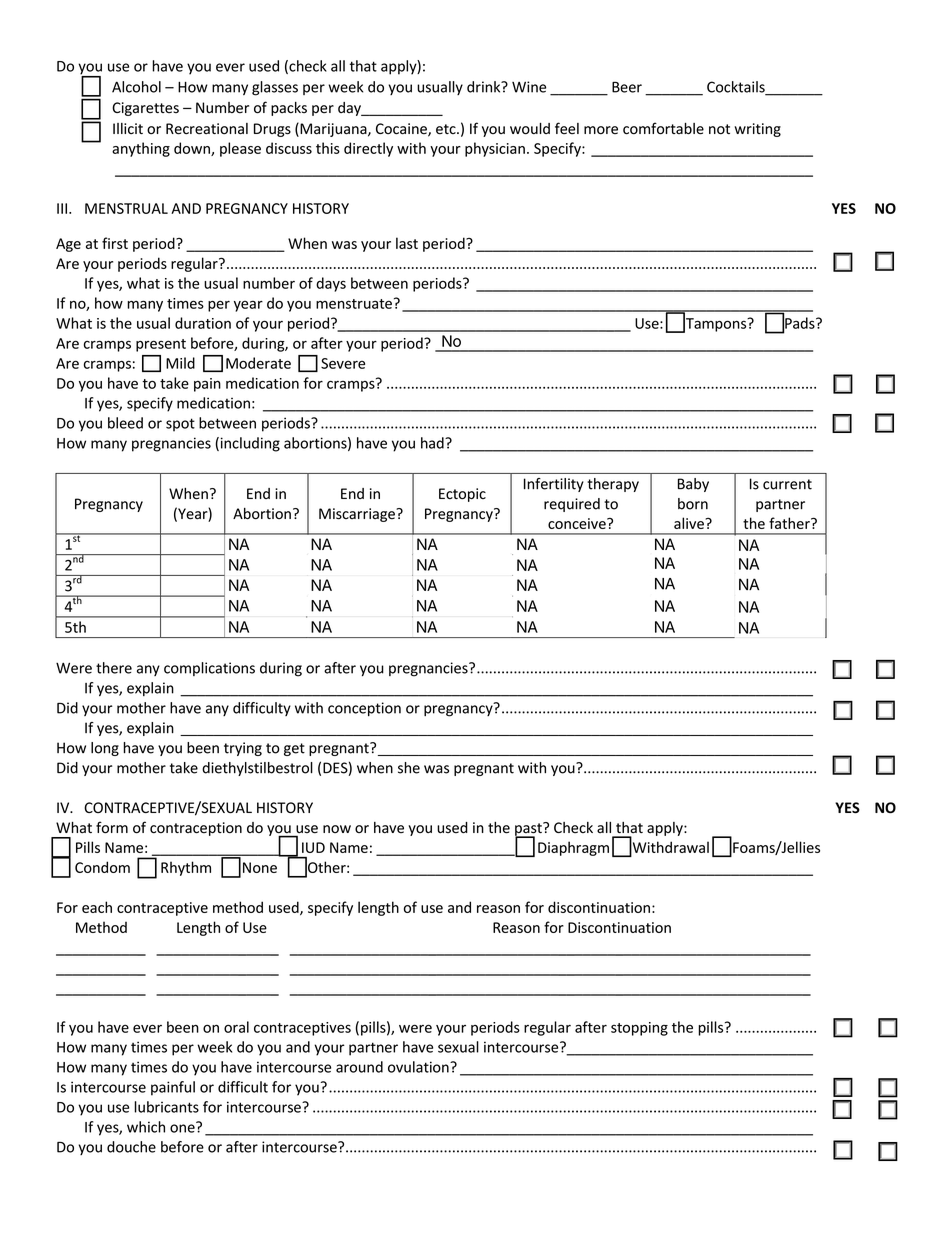  What do you see at coordinates (358, 515) in the screenshot?
I see `Miscarriage` at bounding box center [358, 515].
